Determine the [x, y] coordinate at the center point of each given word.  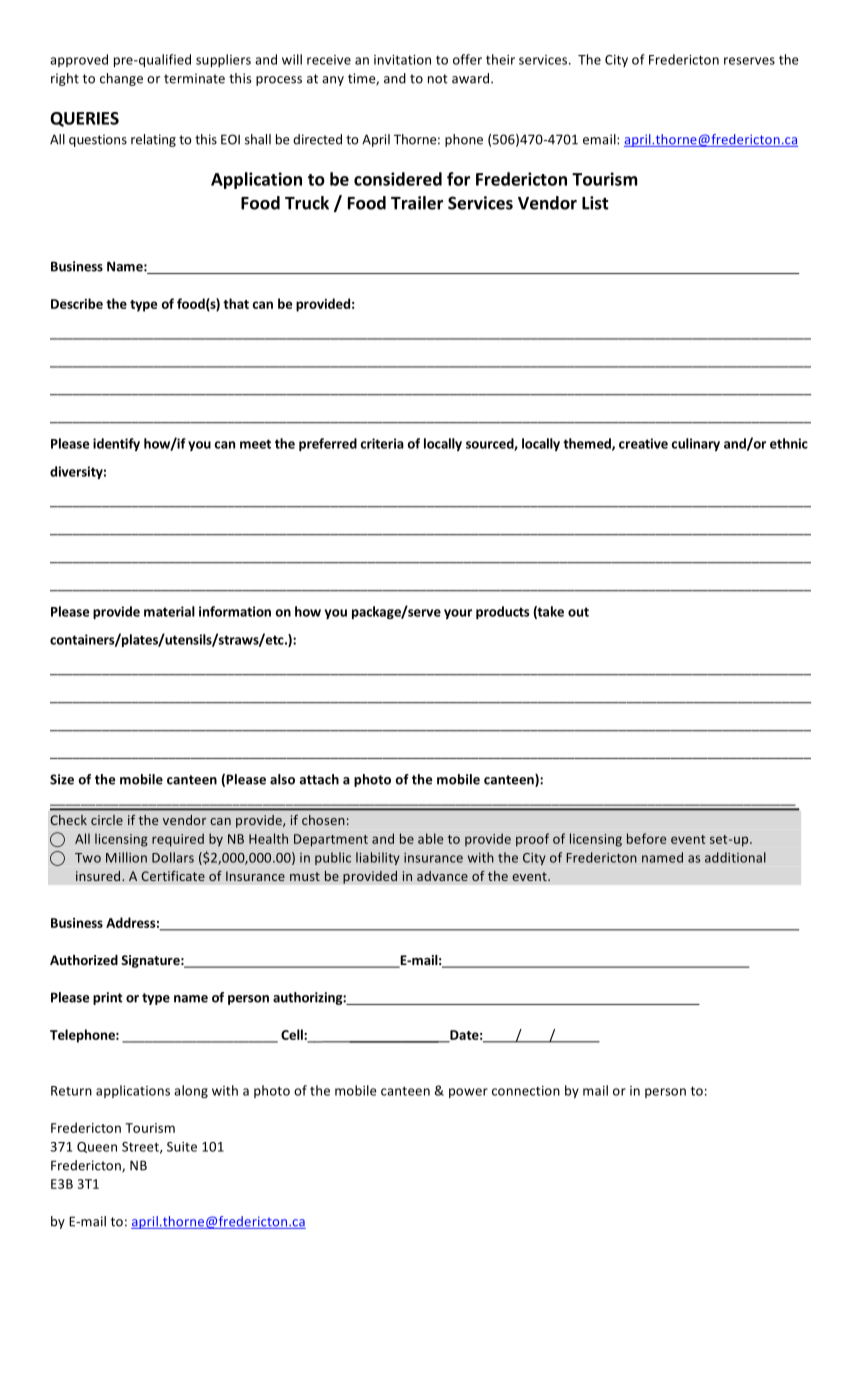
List [595, 203]
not [438, 79]
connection [526, 1091]
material [169, 611]
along [191, 1091]
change [121, 79]
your [458, 614]
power [468, 1093]
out [578, 612]
